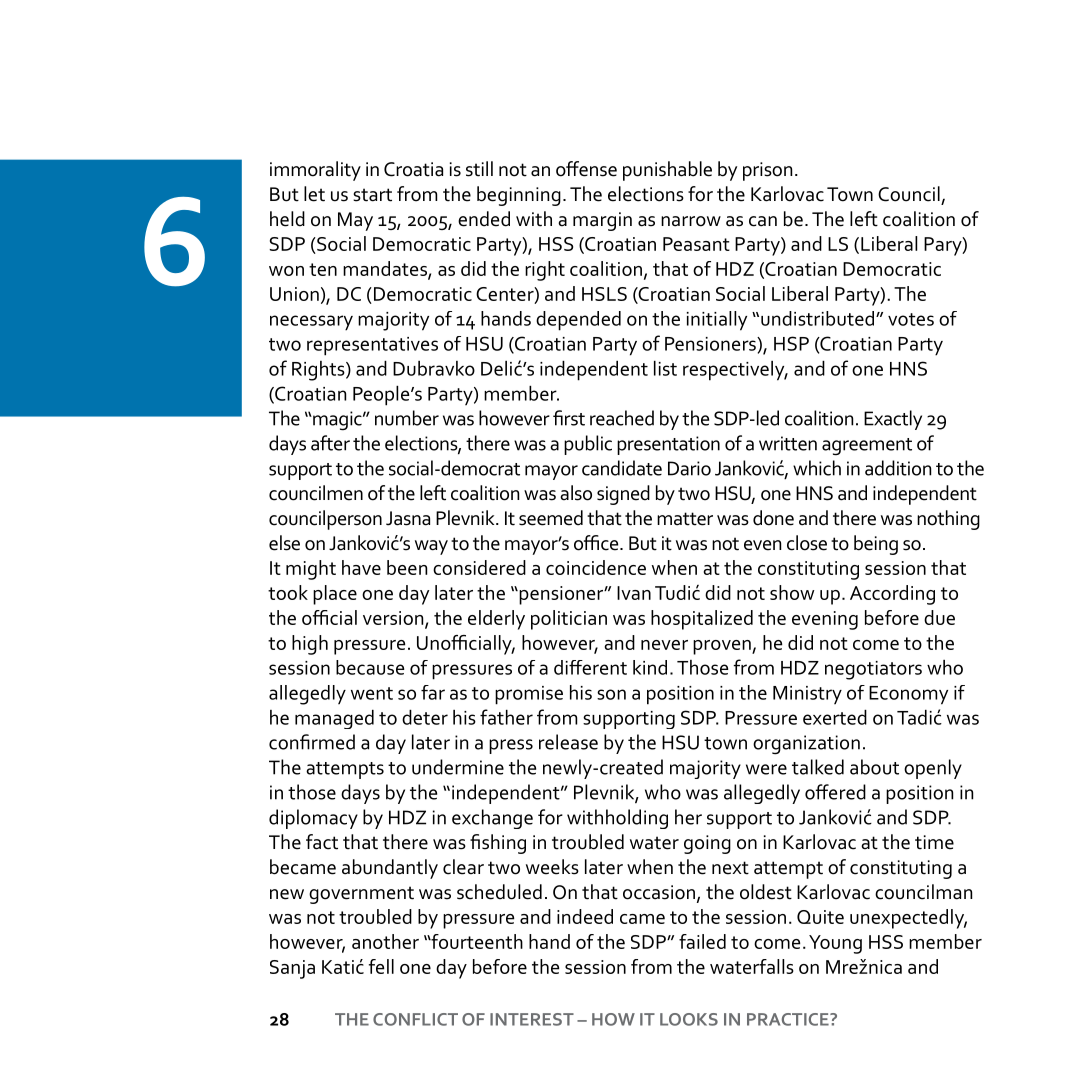 Image resolution: width=1092 pixels, height=1092 pixels. I want to click on fell, so click(381, 966).
